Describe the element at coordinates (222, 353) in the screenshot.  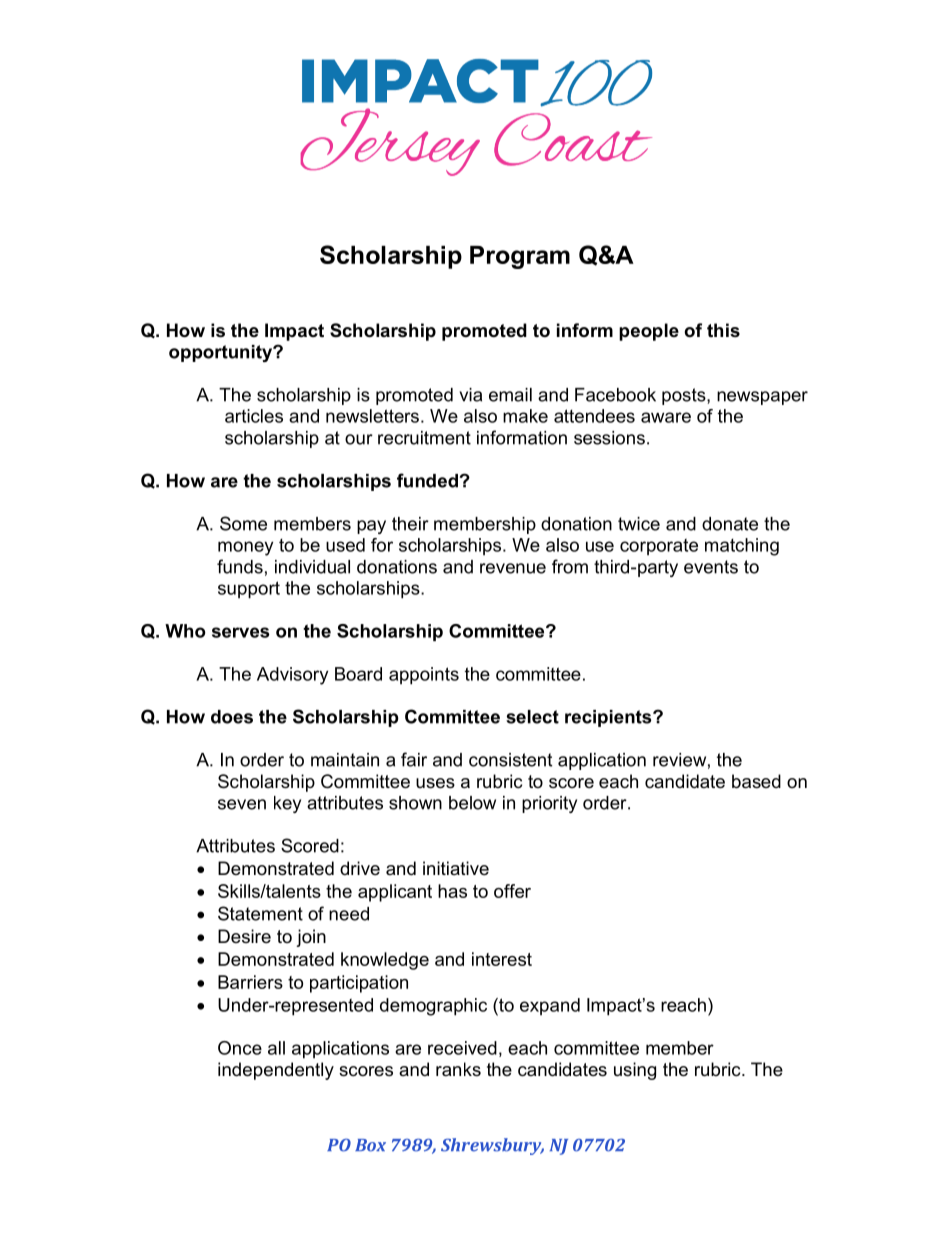
I see `opportunity` at that location.
